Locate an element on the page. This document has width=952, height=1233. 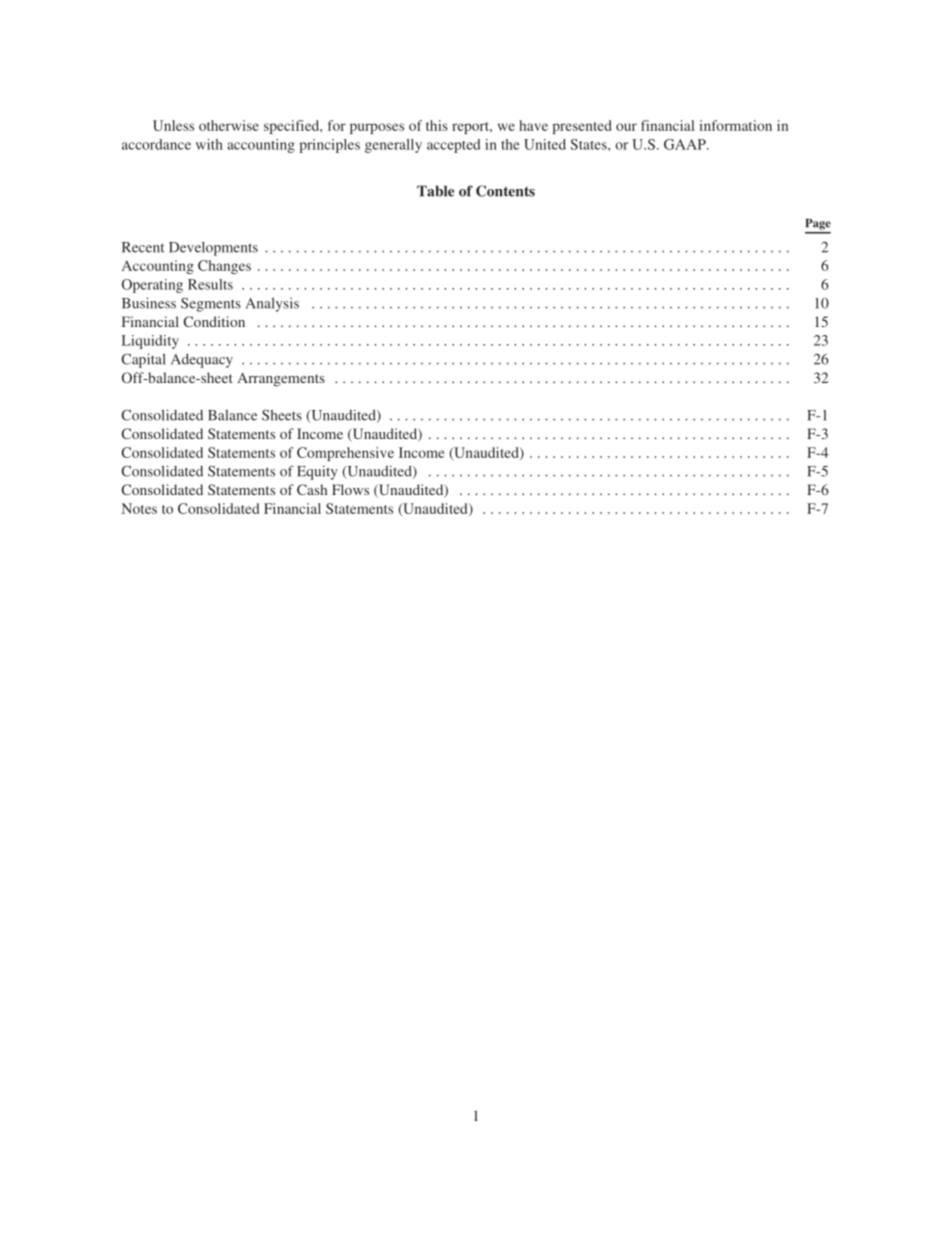
Flows is located at coordinates (350, 489).
